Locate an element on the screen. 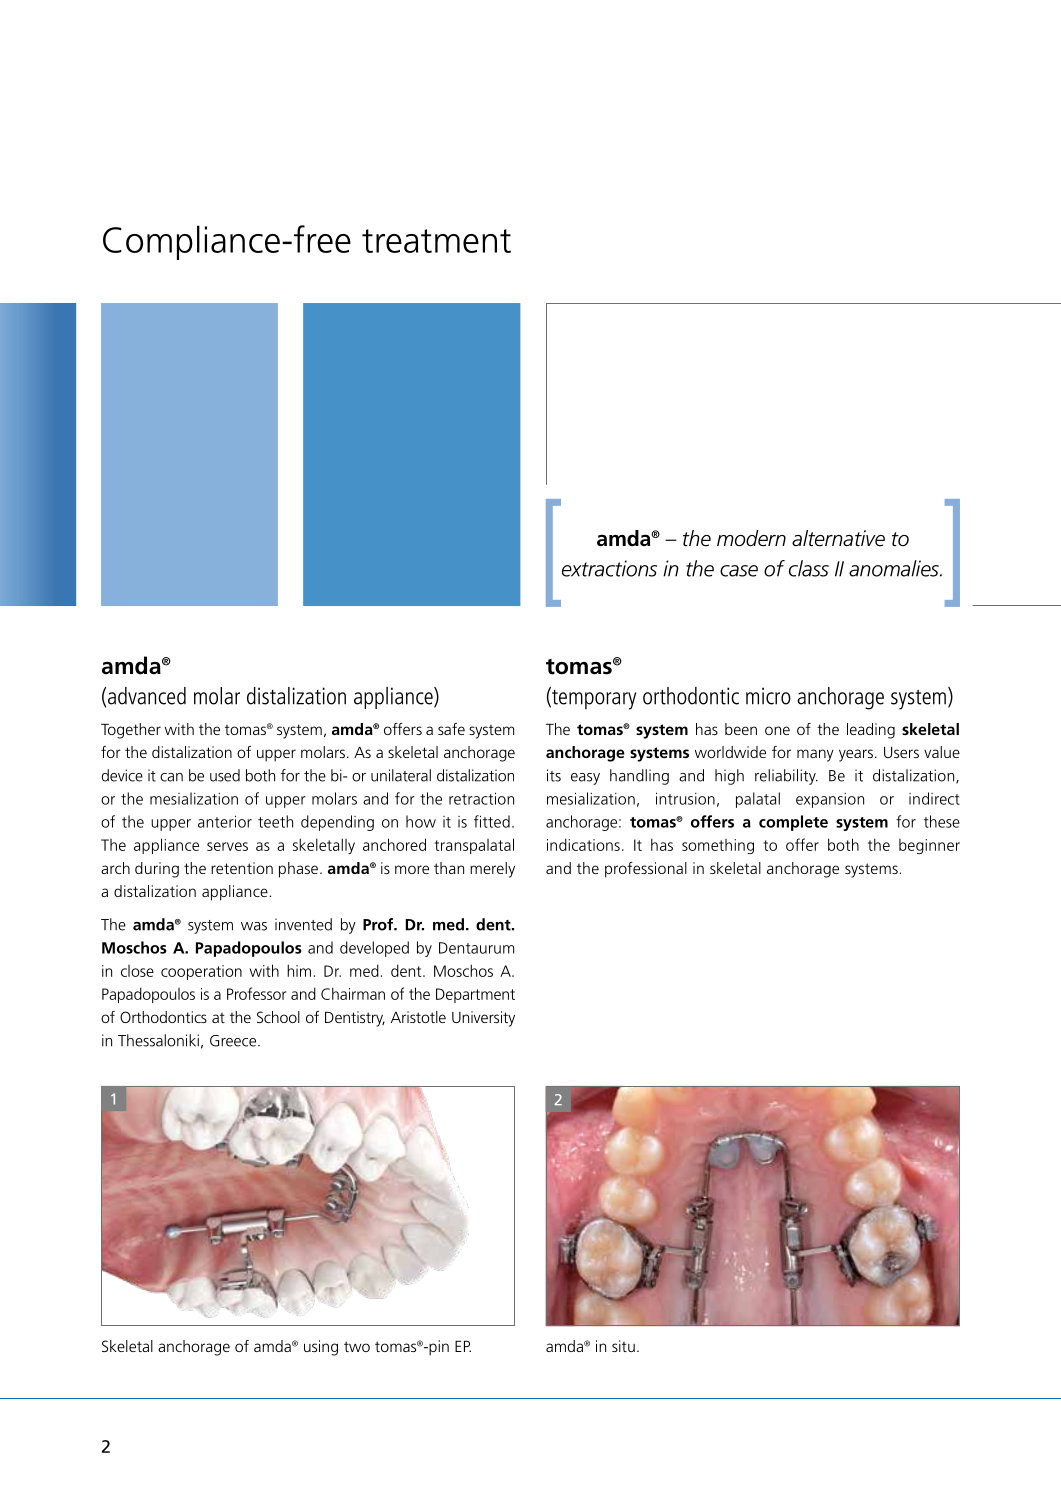 The image size is (1061, 1500). treatment is located at coordinates (436, 241).
